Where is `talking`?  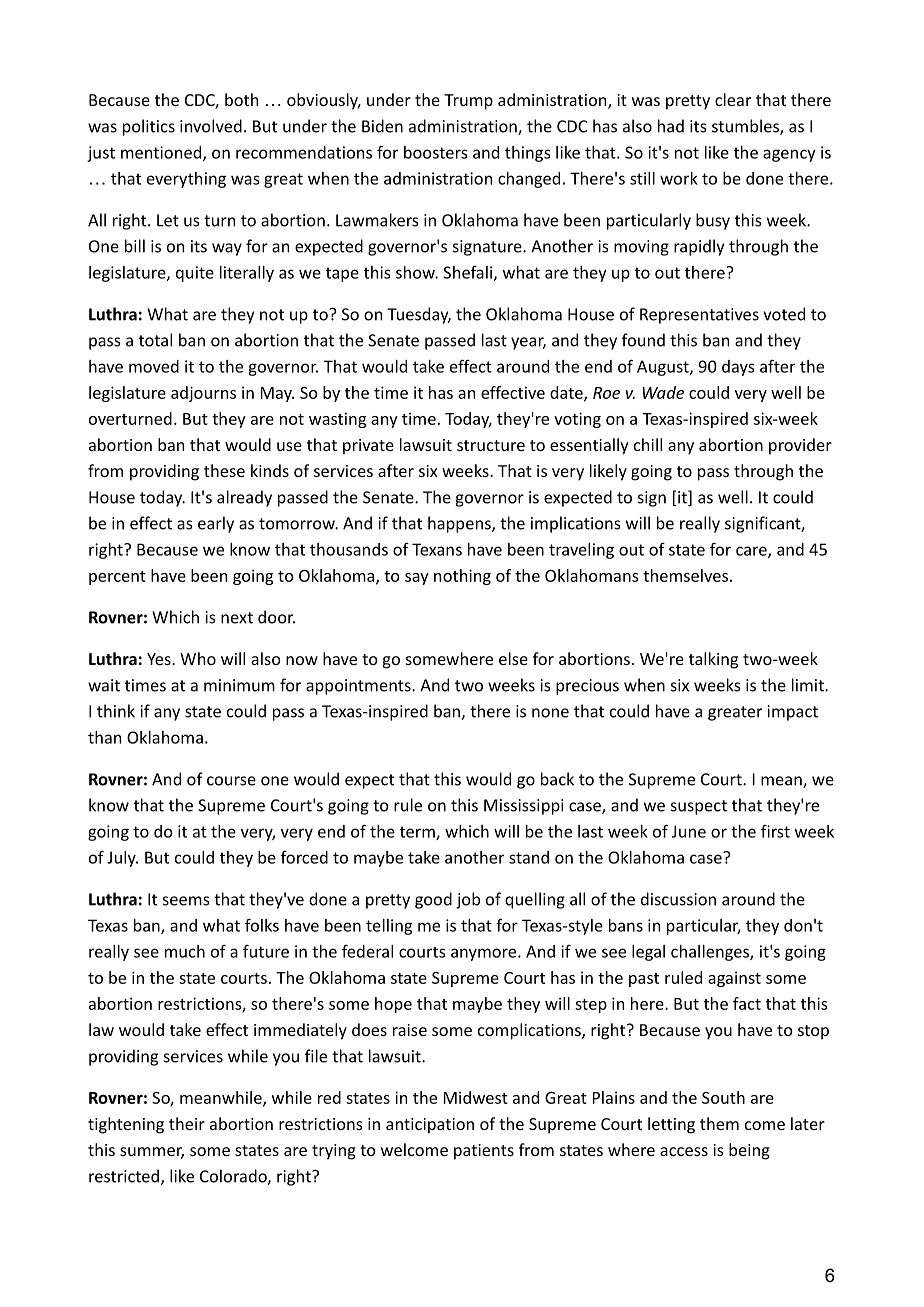 talking is located at coordinates (713, 660).
